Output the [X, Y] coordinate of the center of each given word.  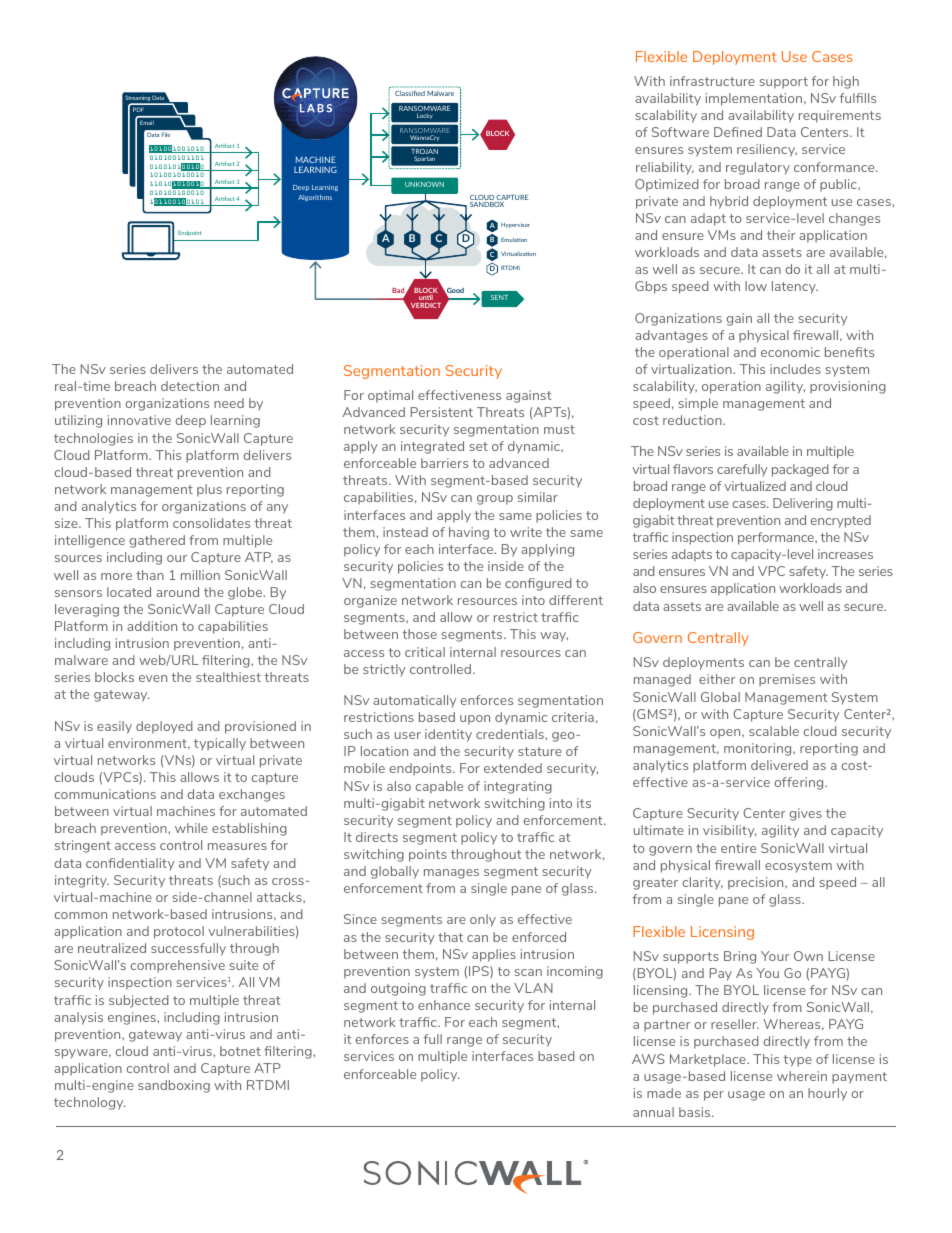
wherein [802, 1076]
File [166, 134]
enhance [444, 1005]
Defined [738, 132]
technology [89, 1103]
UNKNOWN [424, 184]
